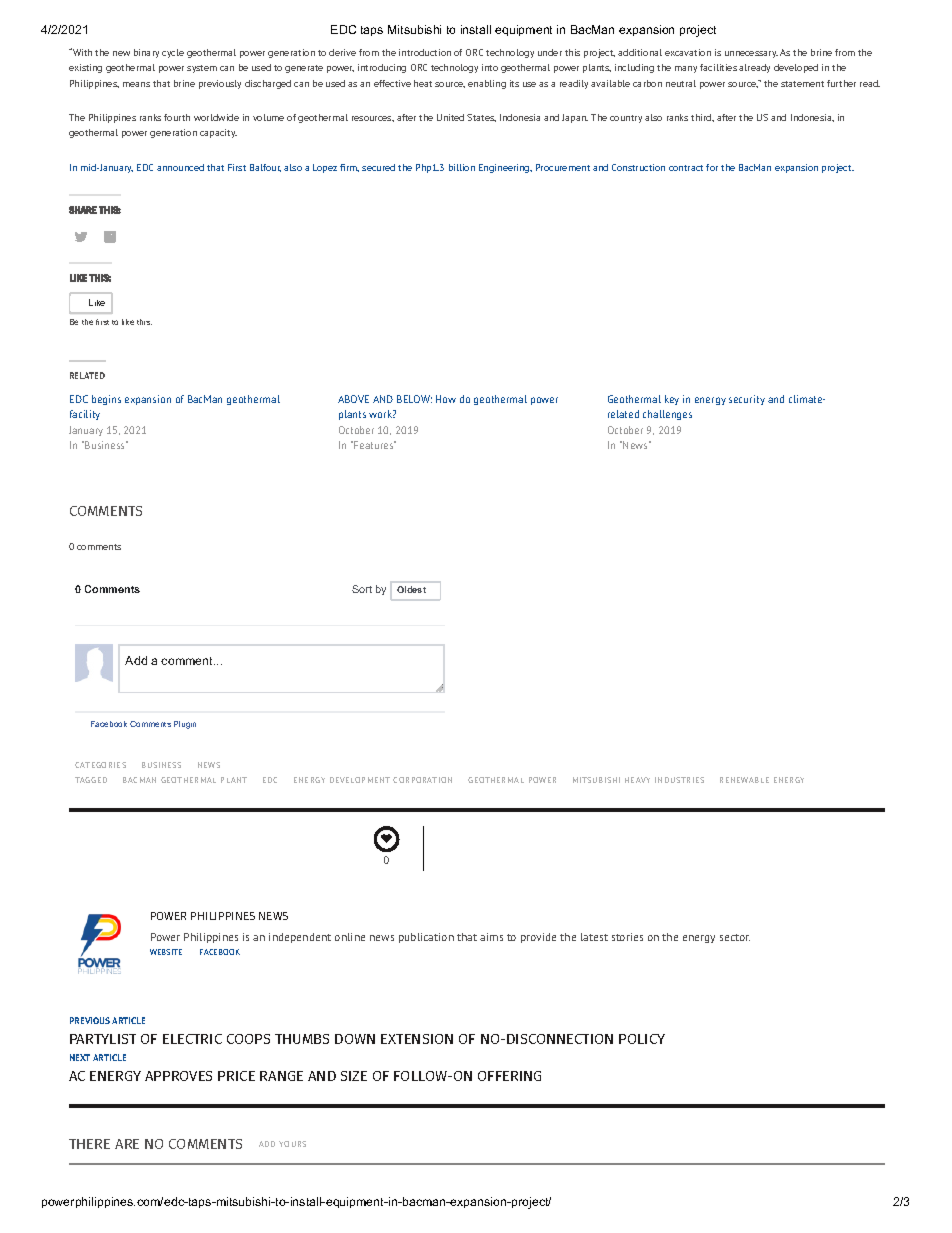 The height and width of the page is (1233, 952). What do you see at coordinates (735, 937) in the page?
I see `sector` at bounding box center [735, 937].
